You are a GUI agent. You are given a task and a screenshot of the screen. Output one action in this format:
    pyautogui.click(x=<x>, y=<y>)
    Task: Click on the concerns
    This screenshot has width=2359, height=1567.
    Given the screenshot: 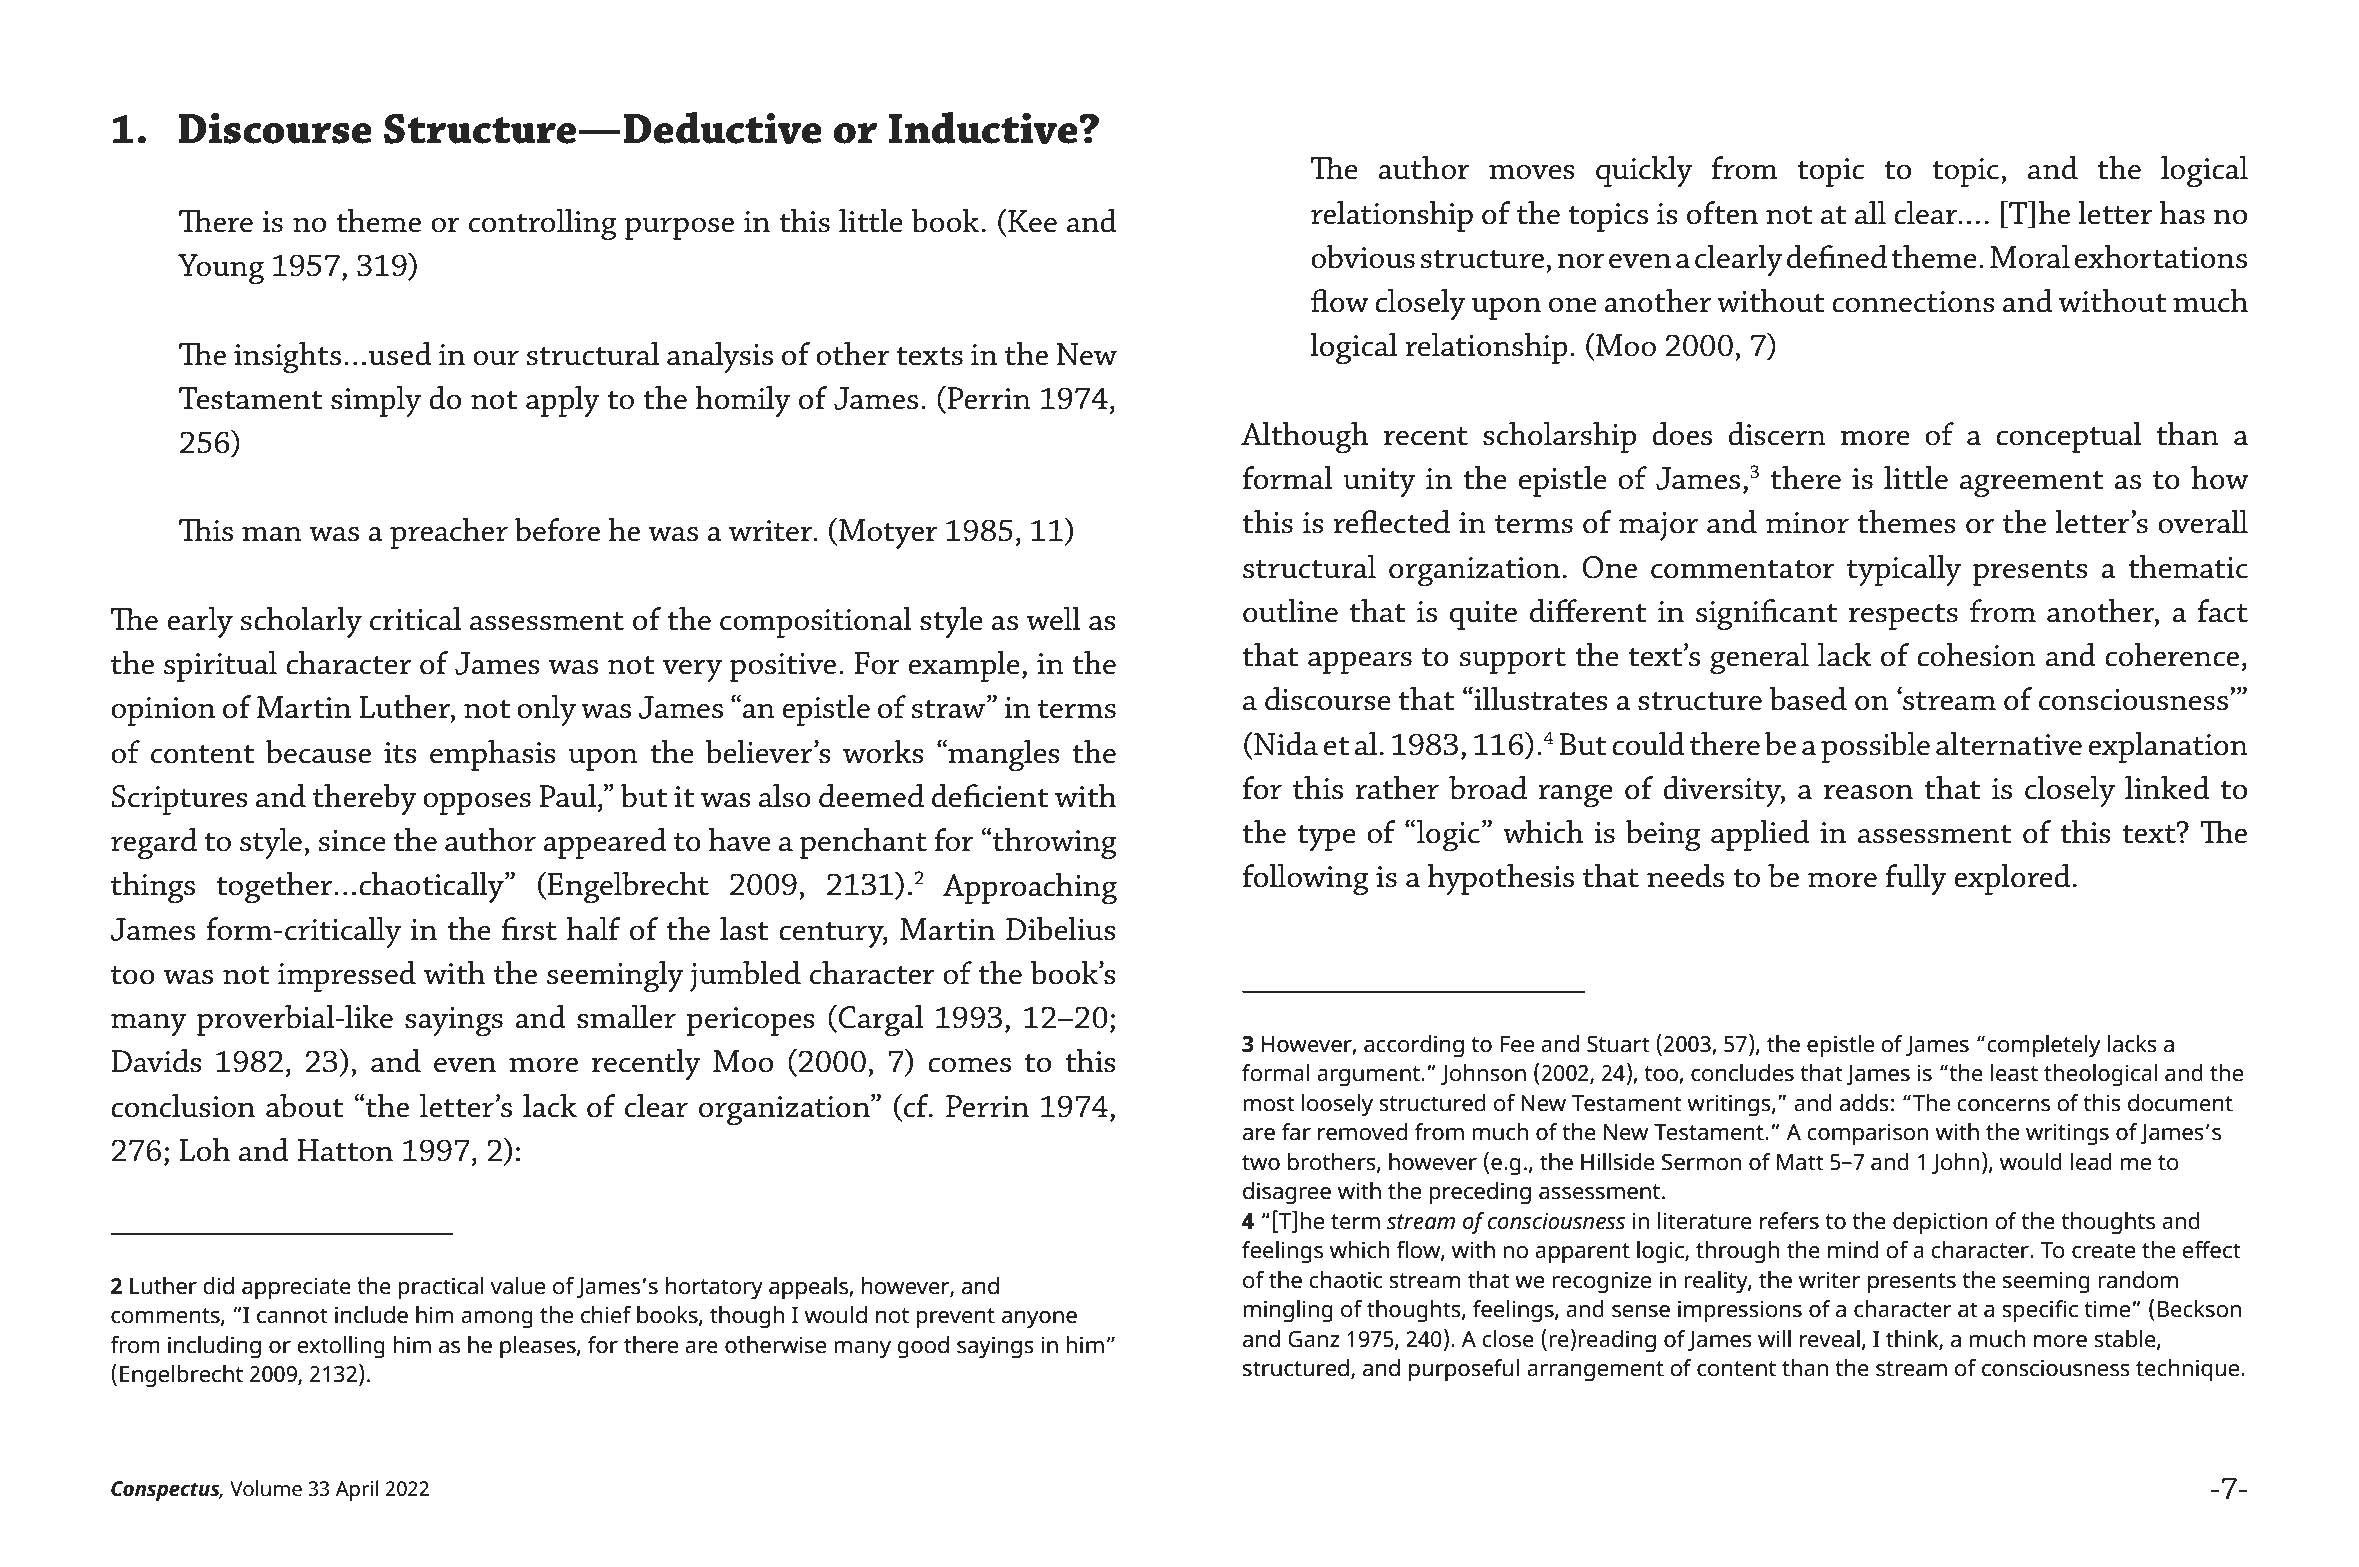 What is the action you would take?
    pyautogui.click(x=2003, y=1105)
